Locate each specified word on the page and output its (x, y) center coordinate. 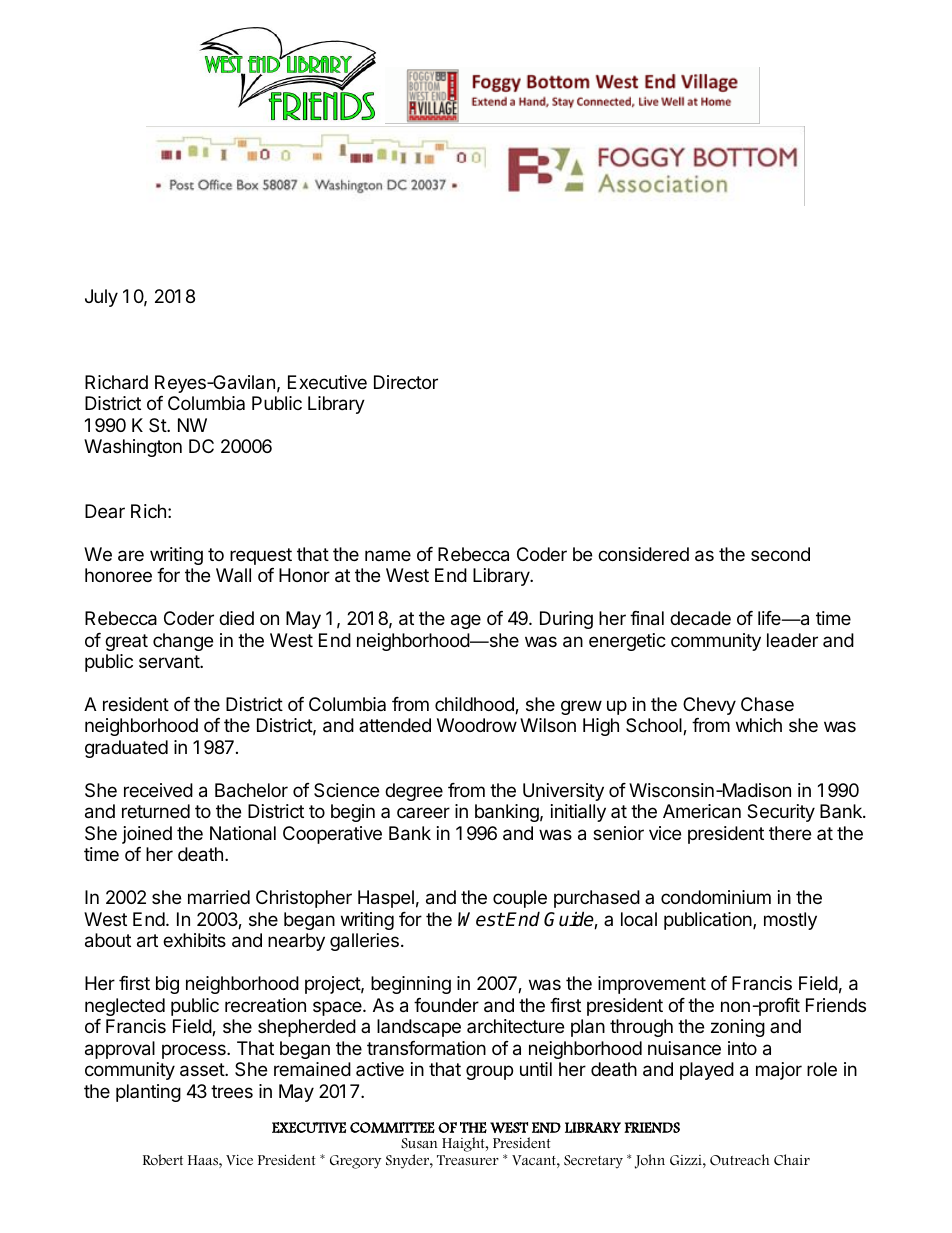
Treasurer (468, 1160)
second (780, 554)
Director (406, 382)
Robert (163, 1160)
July (101, 298)
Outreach (740, 1160)
